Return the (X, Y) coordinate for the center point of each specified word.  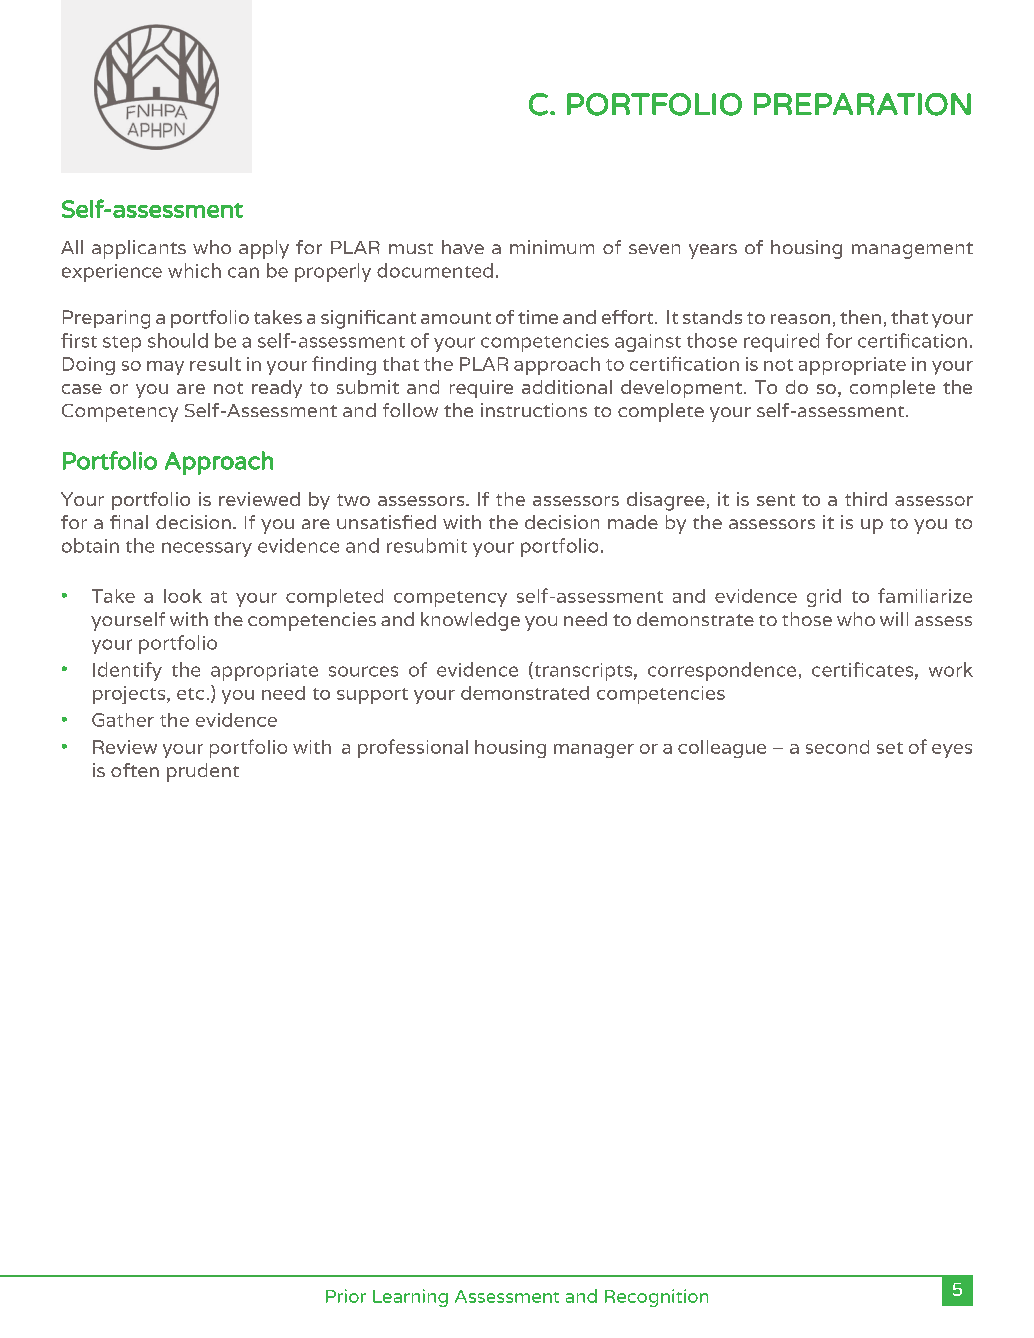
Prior (346, 1296)
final (129, 522)
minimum (552, 247)
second (837, 747)
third (866, 499)
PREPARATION (862, 104)
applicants (139, 249)
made (633, 522)
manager (594, 751)
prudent (203, 772)
